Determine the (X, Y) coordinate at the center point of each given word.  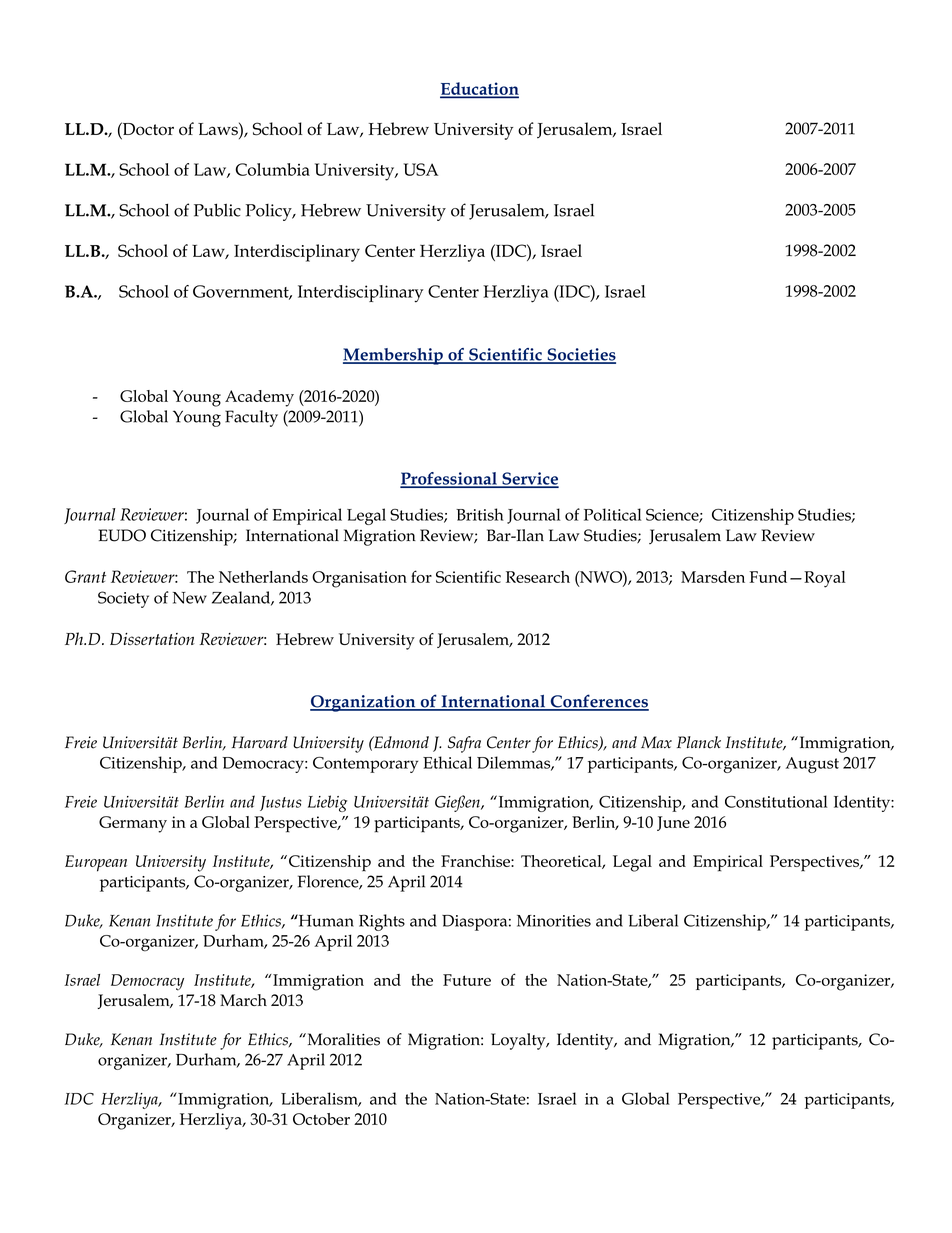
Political (612, 514)
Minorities (554, 921)
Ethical (447, 762)
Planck (699, 742)
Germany (133, 824)
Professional (449, 479)
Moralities (342, 1039)
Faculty (251, 418)
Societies (580, 355)
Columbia (272, 169)
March (243, 1000)
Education (479, 89)
